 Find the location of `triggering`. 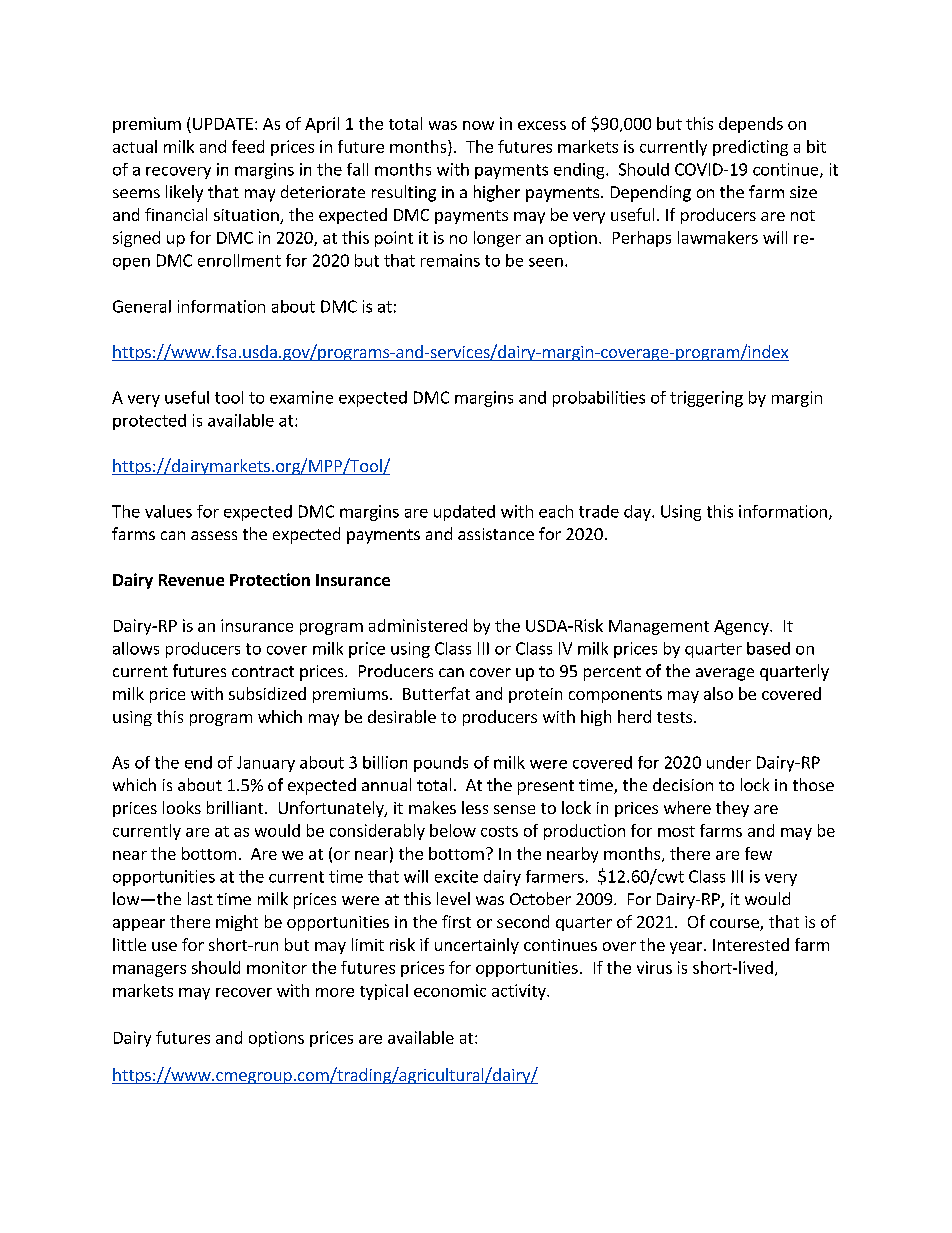

triggering is located at coordinates (706, 399).
